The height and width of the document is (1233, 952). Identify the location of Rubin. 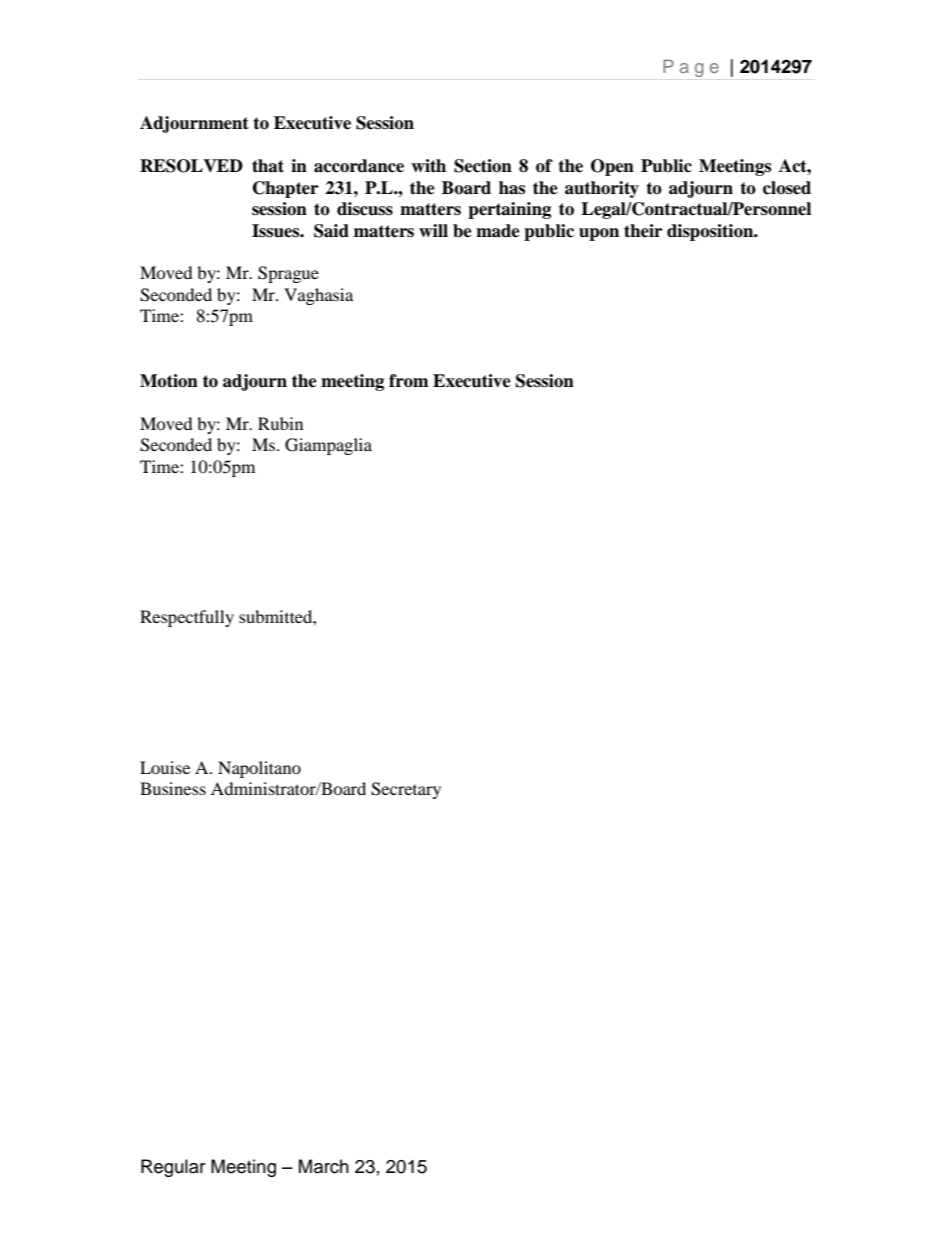
(280, 423).
